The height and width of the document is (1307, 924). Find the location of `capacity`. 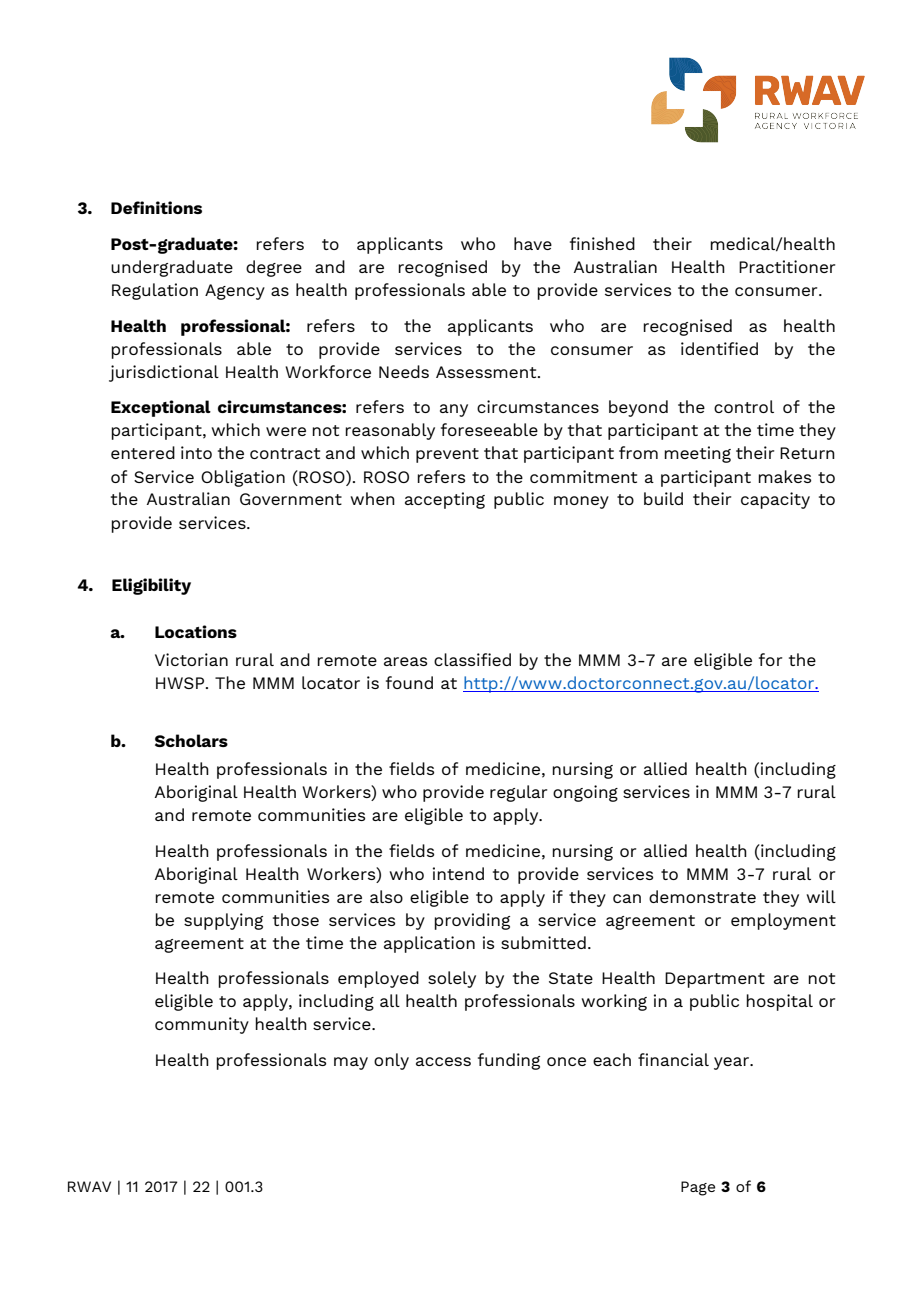

capacity is located at coordinates (775, 500).
